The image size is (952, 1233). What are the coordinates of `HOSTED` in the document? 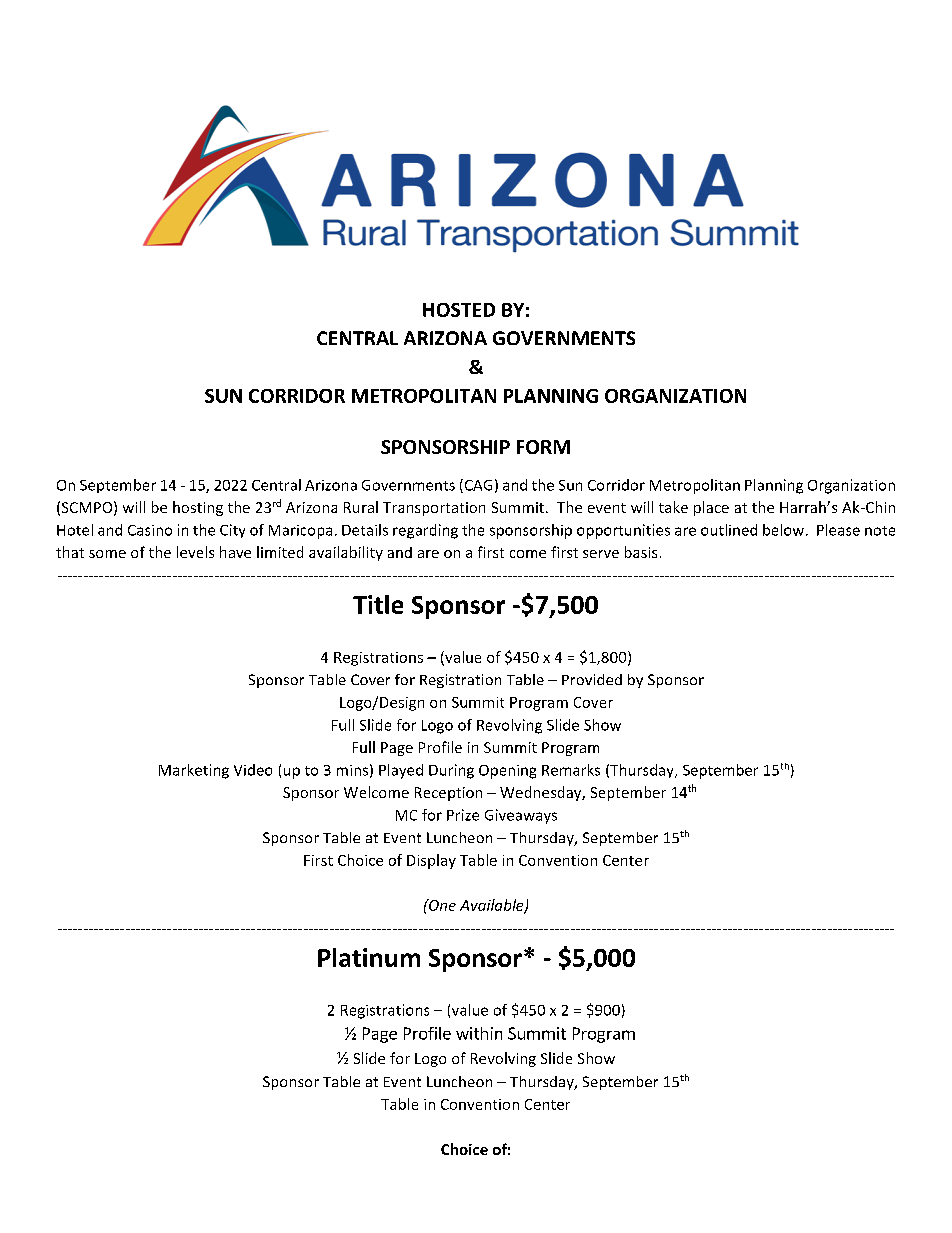 It's located at (459, 310).
